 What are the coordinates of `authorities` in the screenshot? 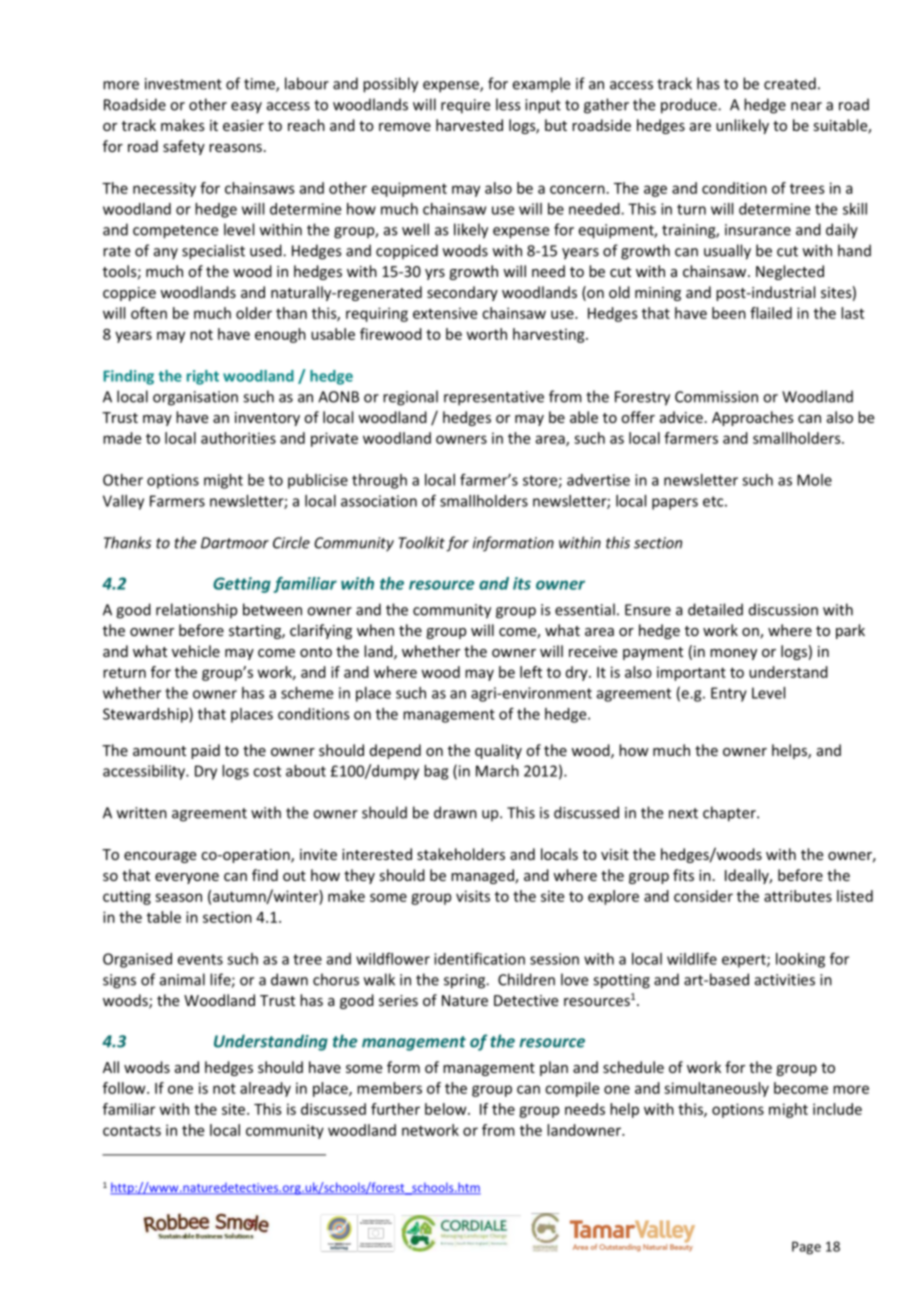 It's located at (238, 438).
